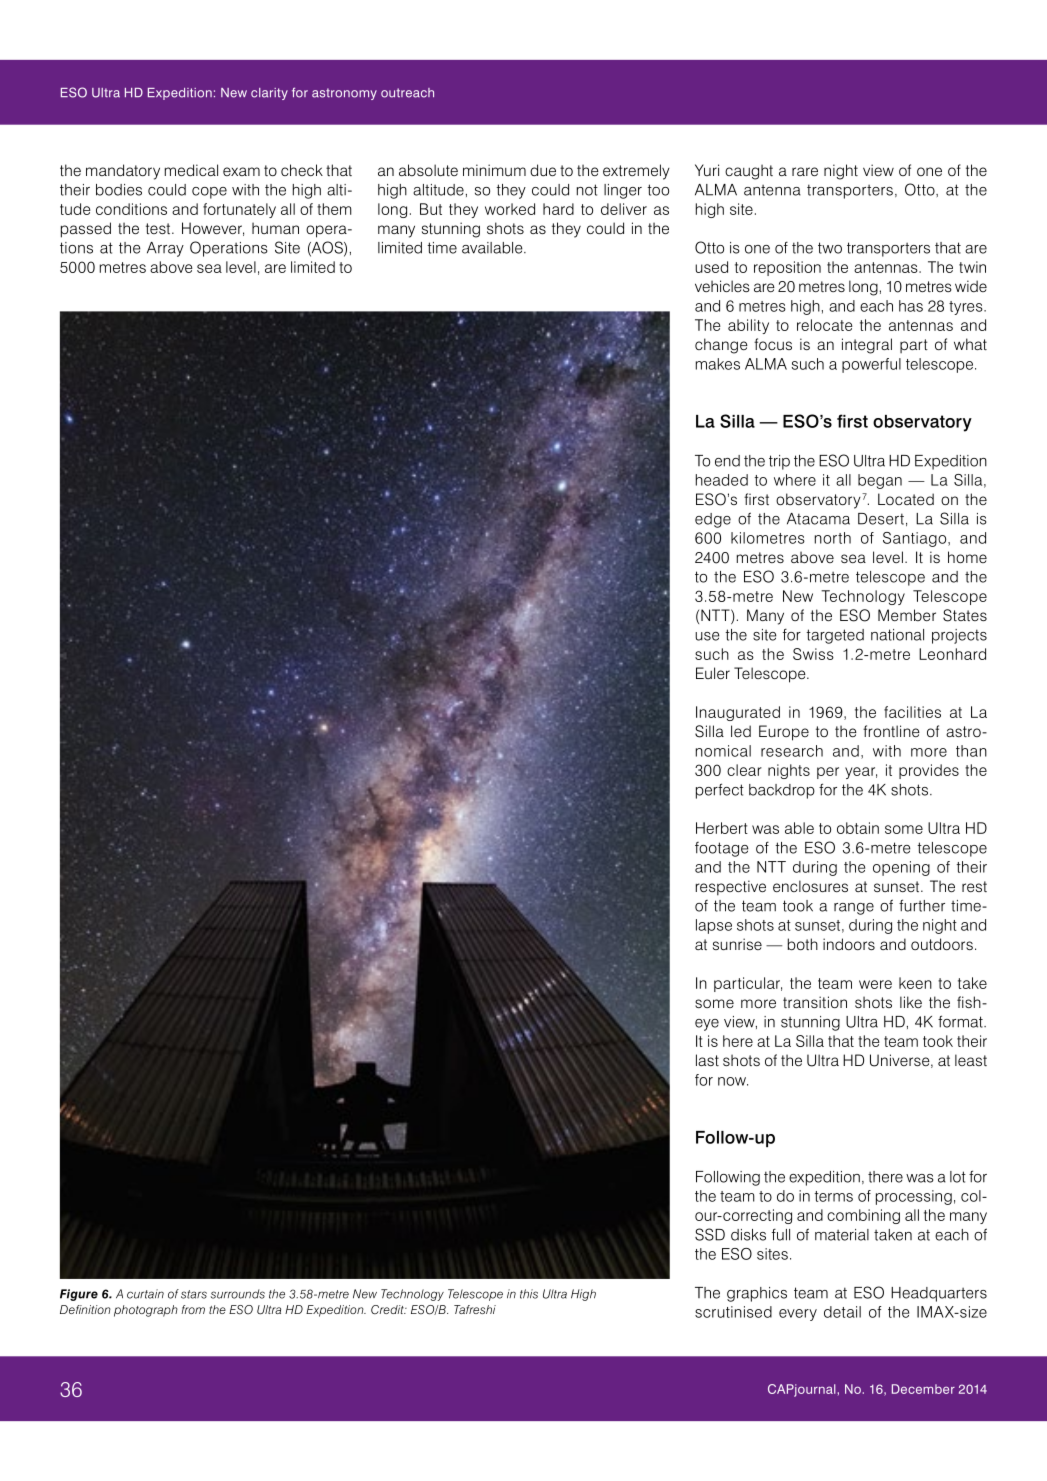 This document has height=1481, width=1047. What do you see at coordinates (720, 791) in the document?
I see `perfect` at bounding box center [720, 791].
